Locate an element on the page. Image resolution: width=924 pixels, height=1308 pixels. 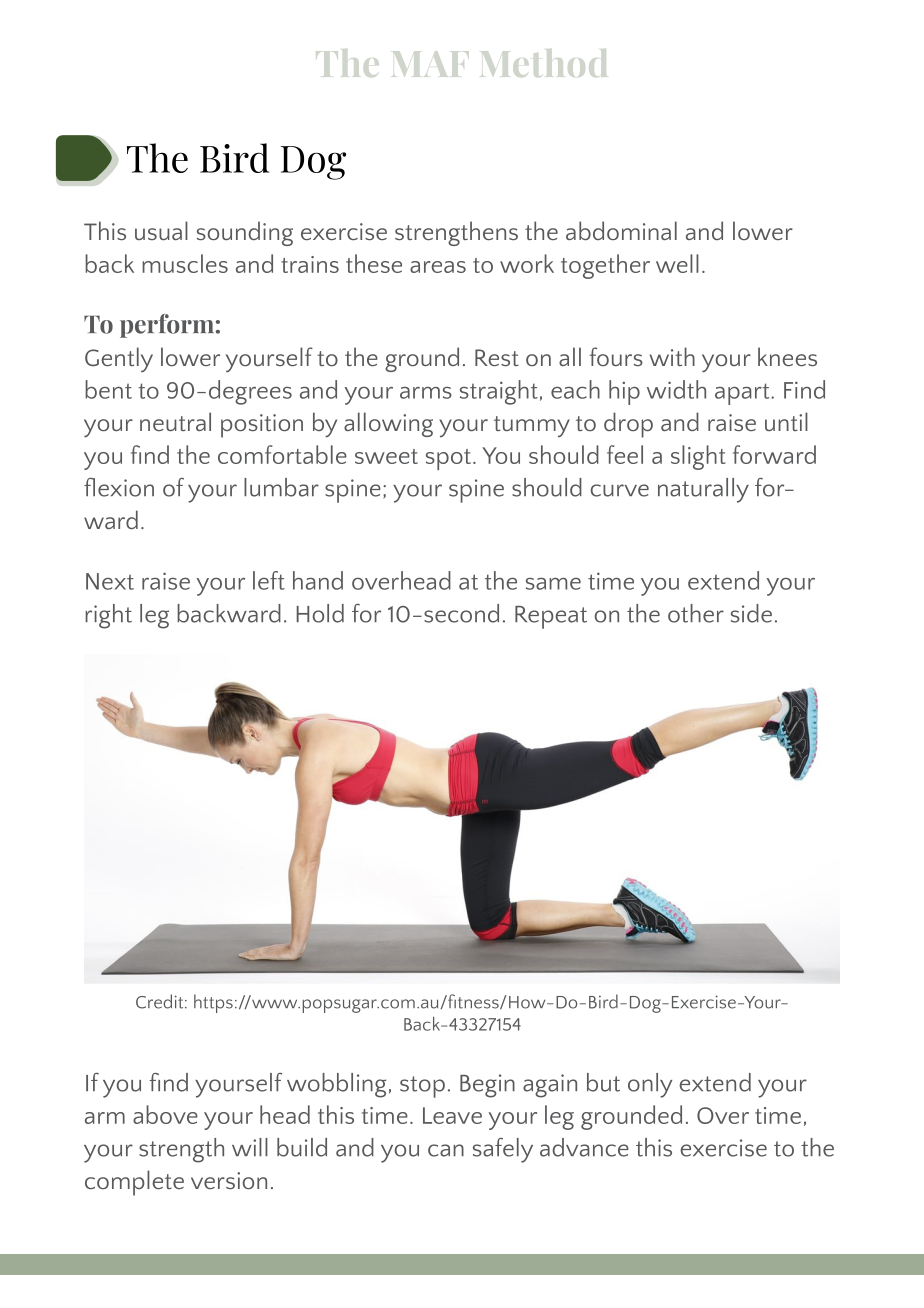
version is located at coordinates (229, 1180).
